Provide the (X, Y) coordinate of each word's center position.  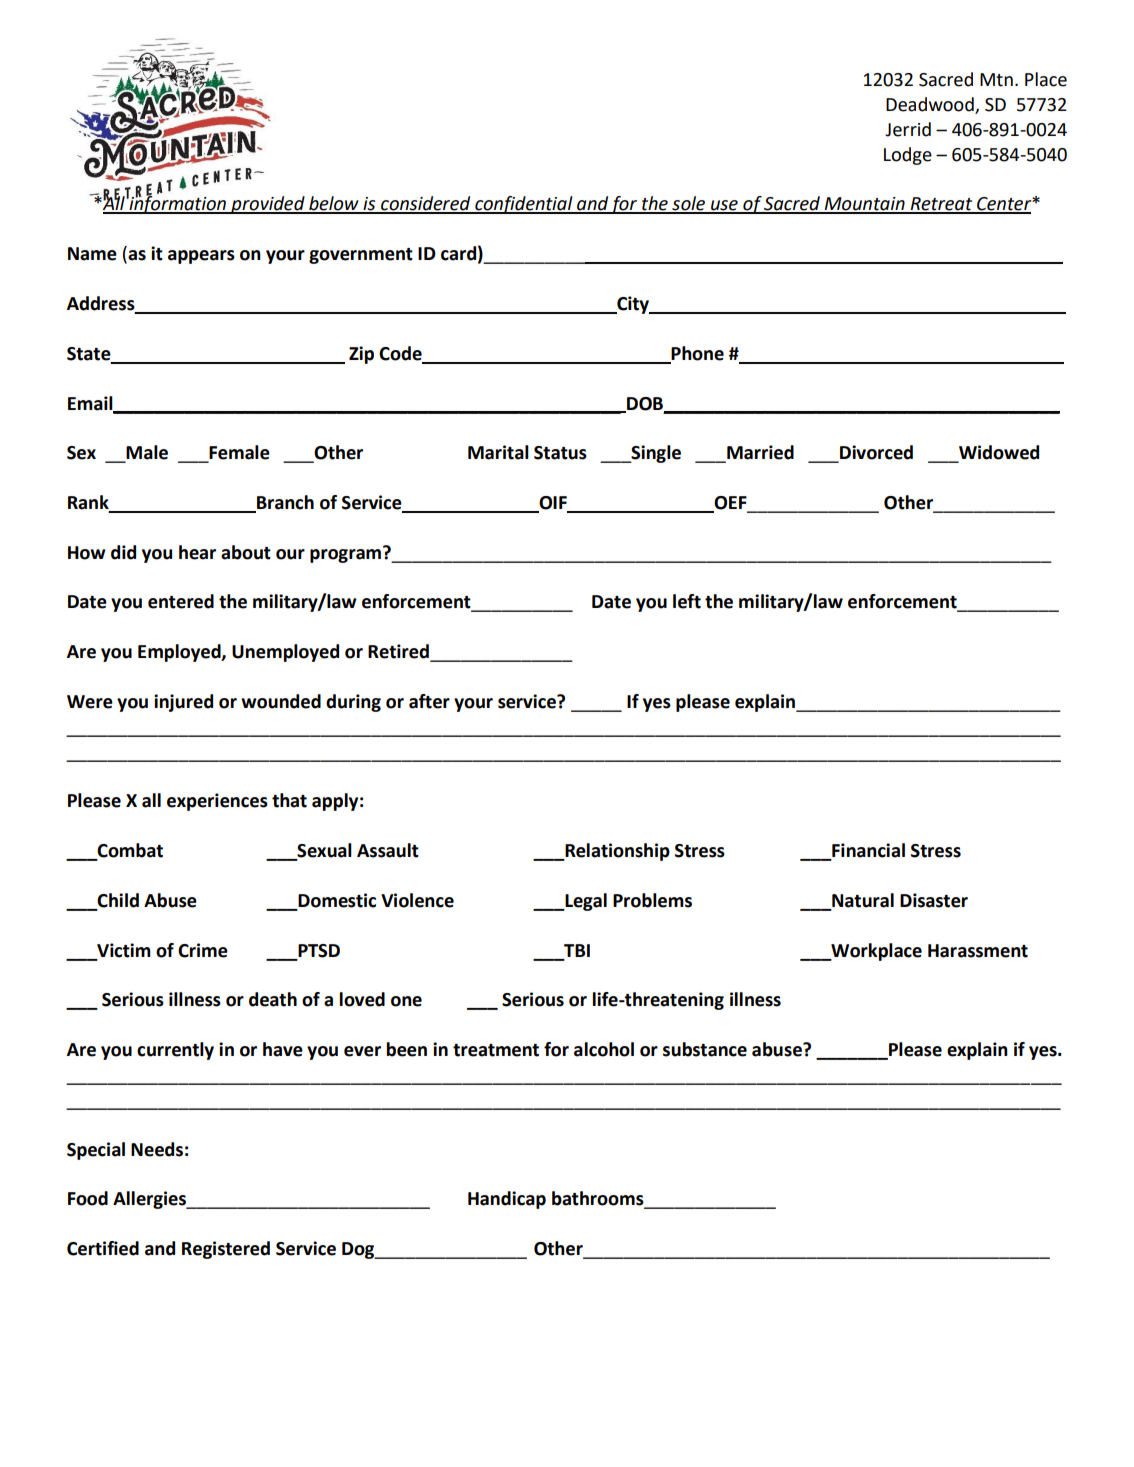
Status (560, 453)
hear (197, 552)
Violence (417, 900)
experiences (217, 802)
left (687, 601)
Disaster (934, 900)
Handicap (507, 1200)
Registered (226, 1250)
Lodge (908, 156)
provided (268, 205)
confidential (524, 205)
